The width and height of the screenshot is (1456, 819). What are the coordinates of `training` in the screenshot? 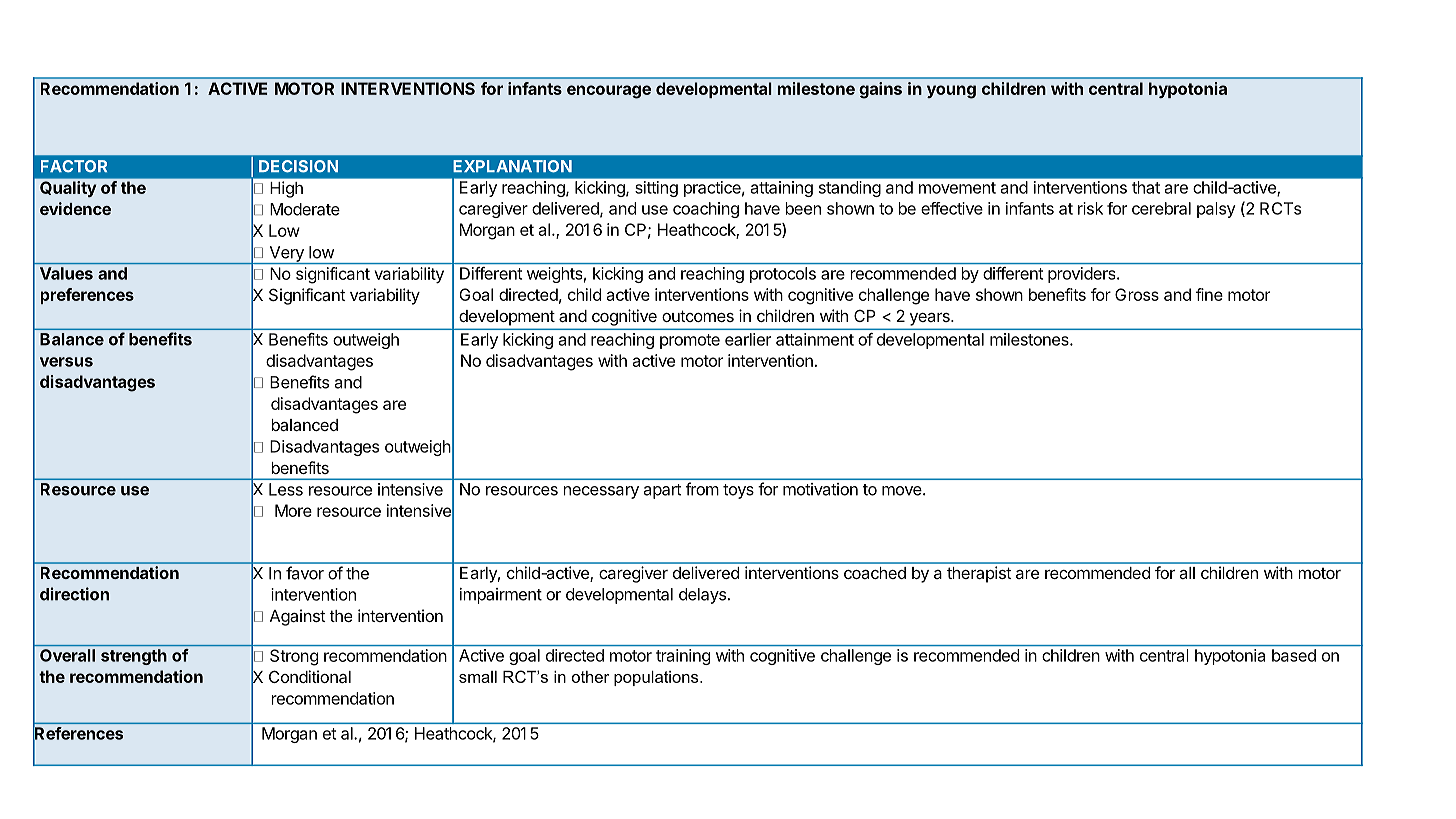 It's located at (683, 657).
